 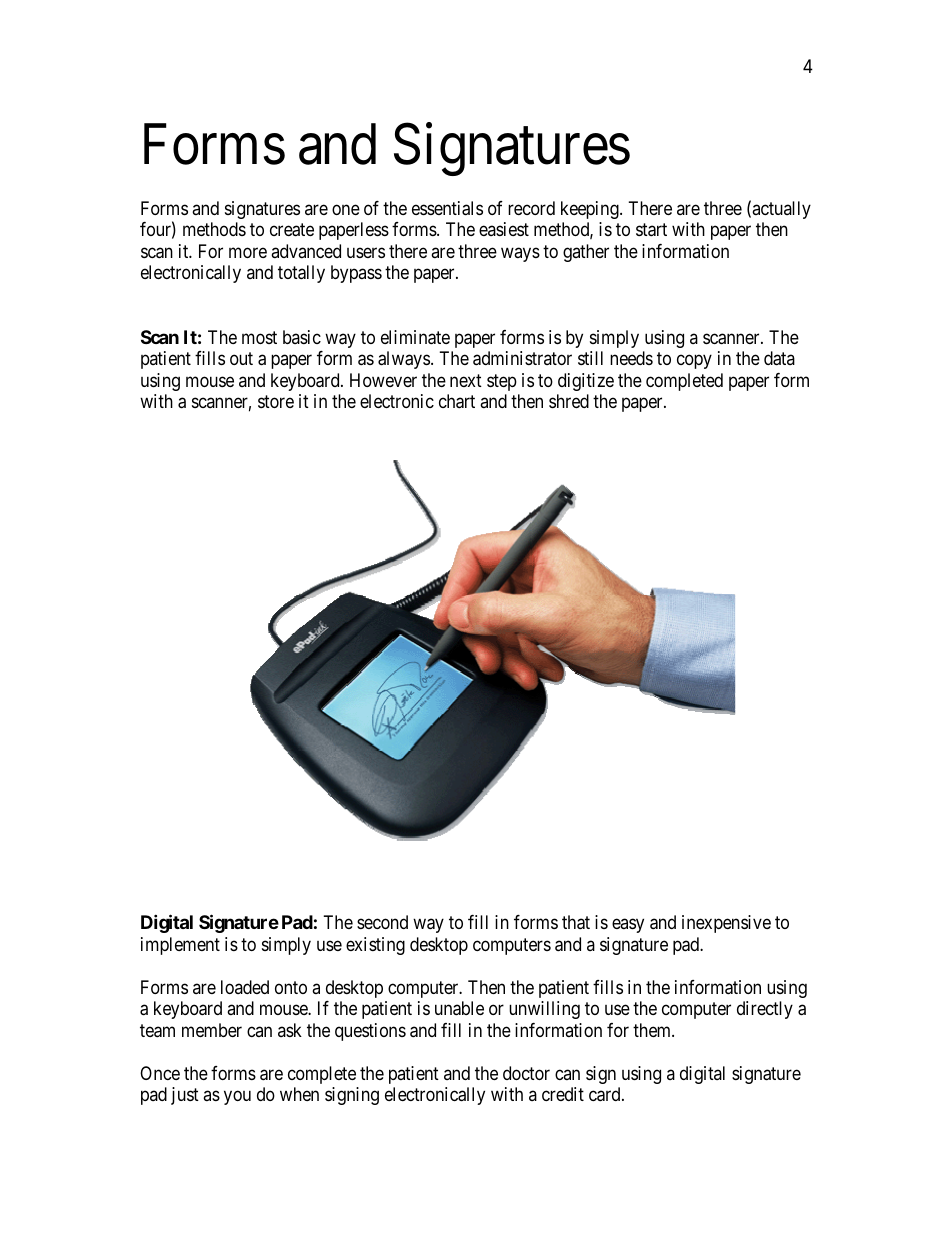 What do you see at coordinates (576, 922) in the screenshot?
I see `that` at bounding box center [576, 922].
